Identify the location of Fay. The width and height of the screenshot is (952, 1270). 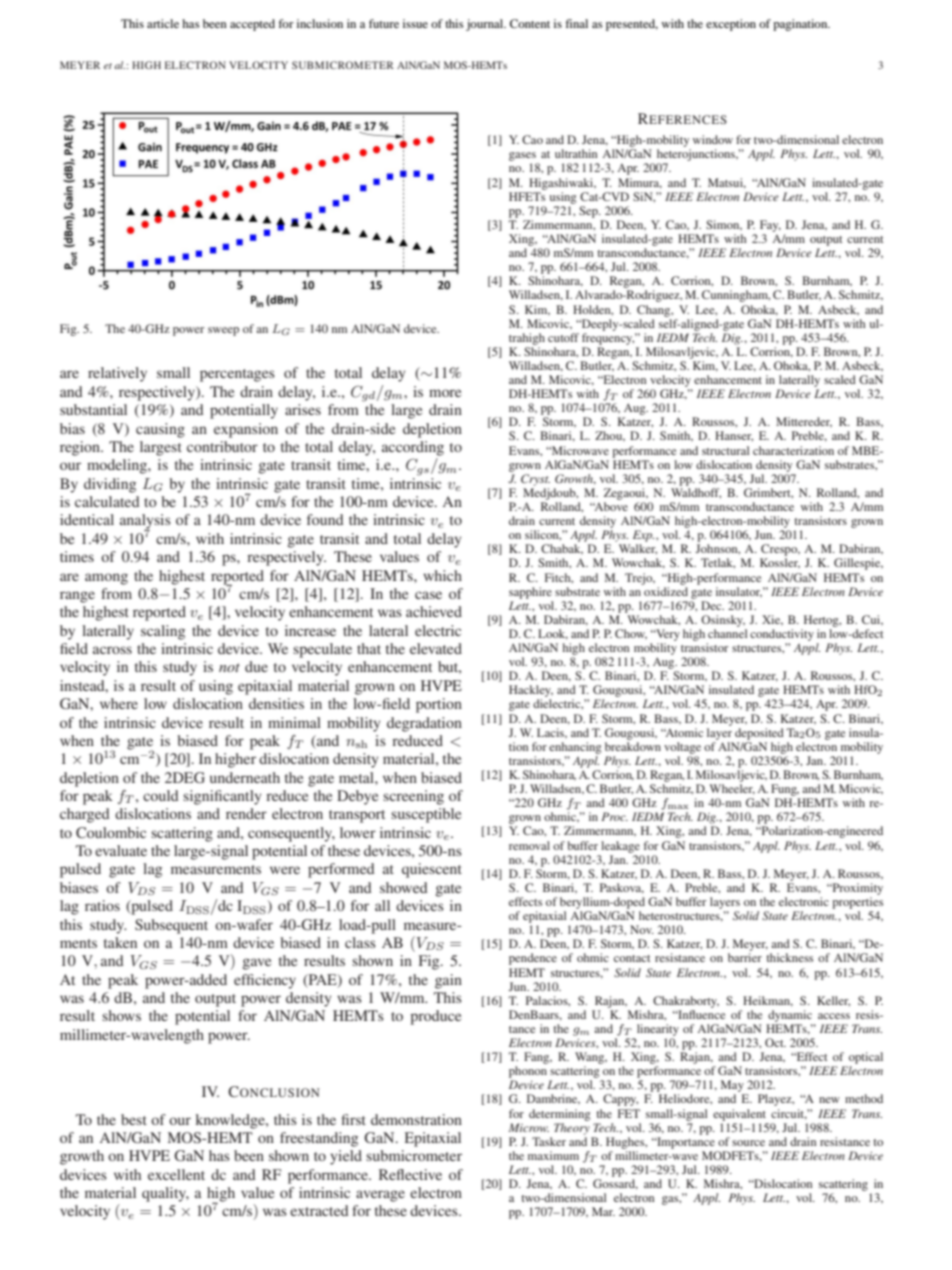
(770, 226).
